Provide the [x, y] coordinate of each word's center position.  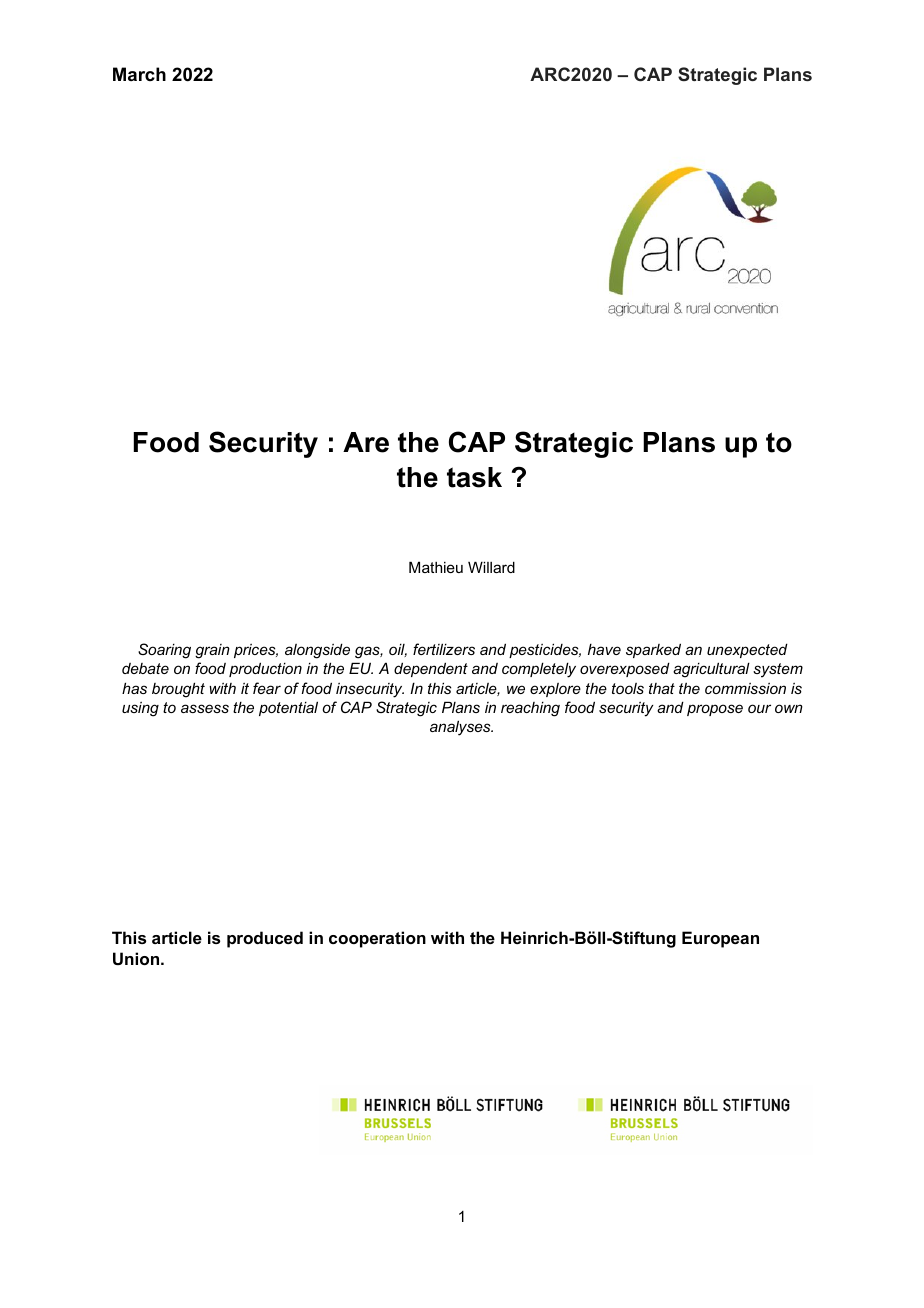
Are [366, 442]
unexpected [747, 650]
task [474, 477]
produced [265, 939]
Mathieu [436, 567]
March [139, 74]
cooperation [377, 939]
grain [212, 651]
